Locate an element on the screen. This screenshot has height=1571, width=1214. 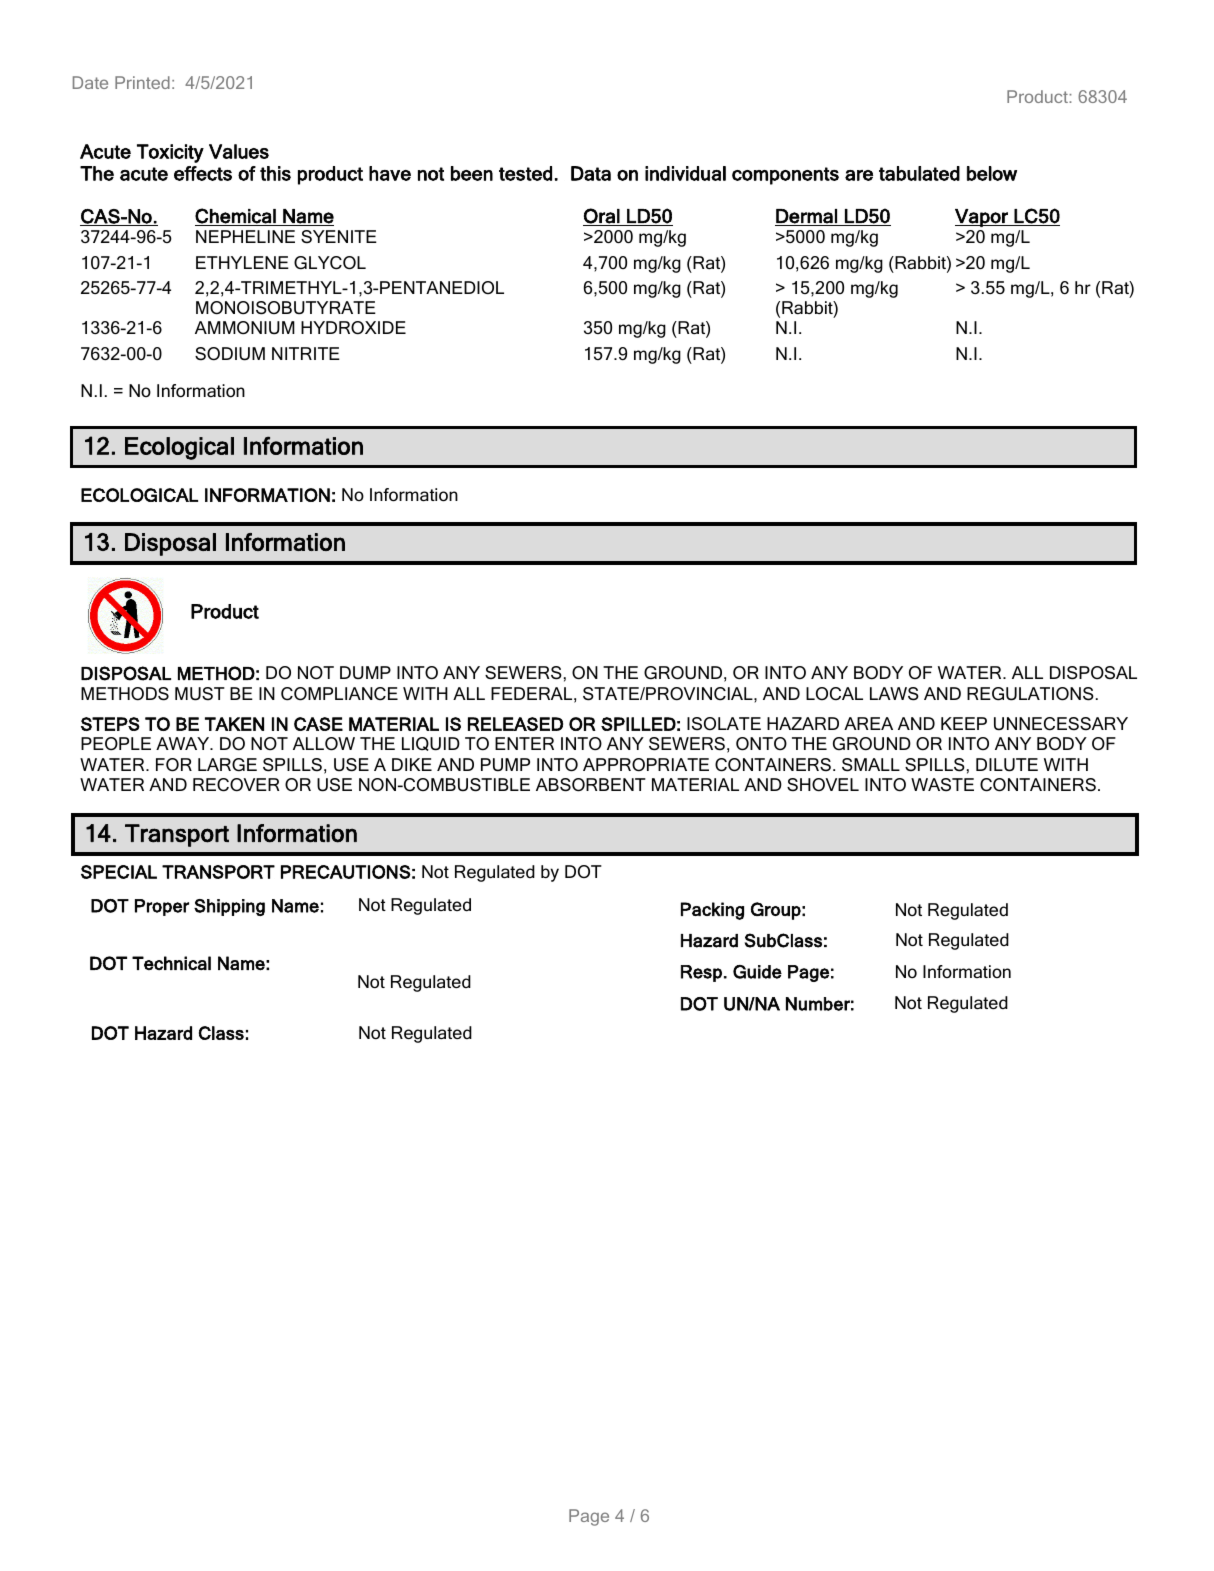
tabulated is located at coordinates (919, 173).
